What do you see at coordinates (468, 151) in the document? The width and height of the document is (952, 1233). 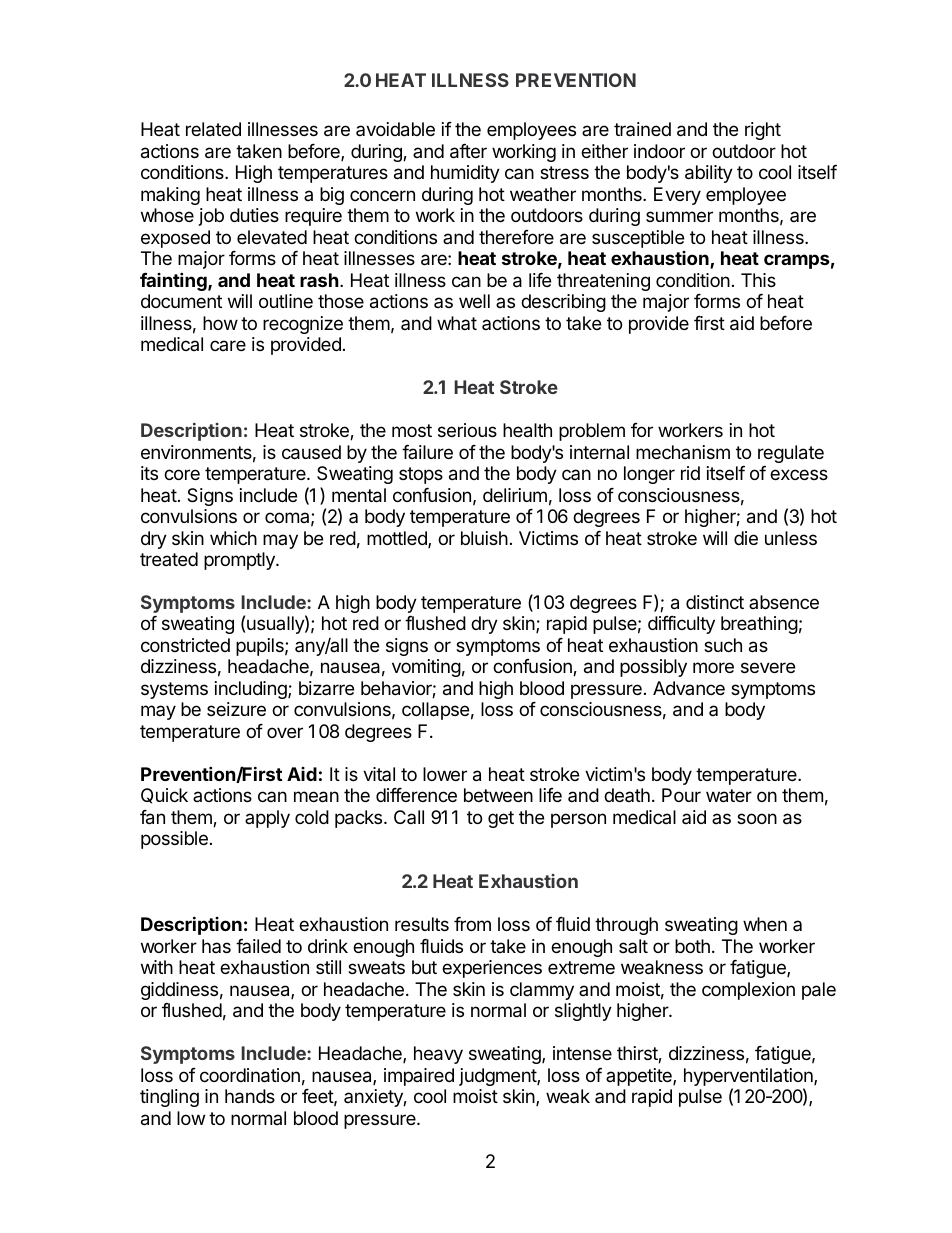 I see `after` at bounding box center [468, 151].
